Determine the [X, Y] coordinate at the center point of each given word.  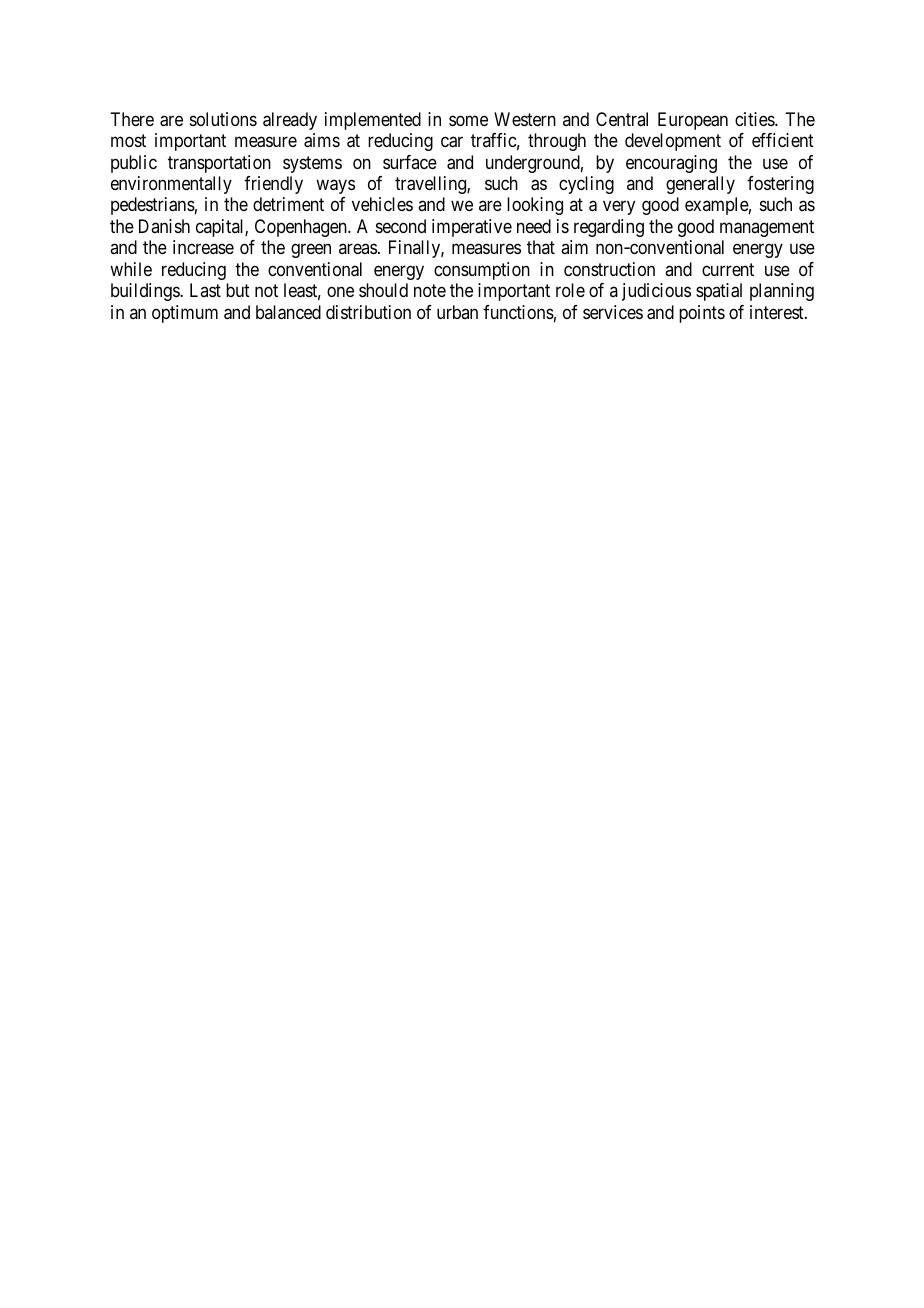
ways [335, 186]
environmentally [171, 185]
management [767, 228]
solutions [223, 119]
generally [700, 185]
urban [457, 312]
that [541, 247]
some [468, 120]
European [693, 121]
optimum [185, 314]
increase [203, 247]
